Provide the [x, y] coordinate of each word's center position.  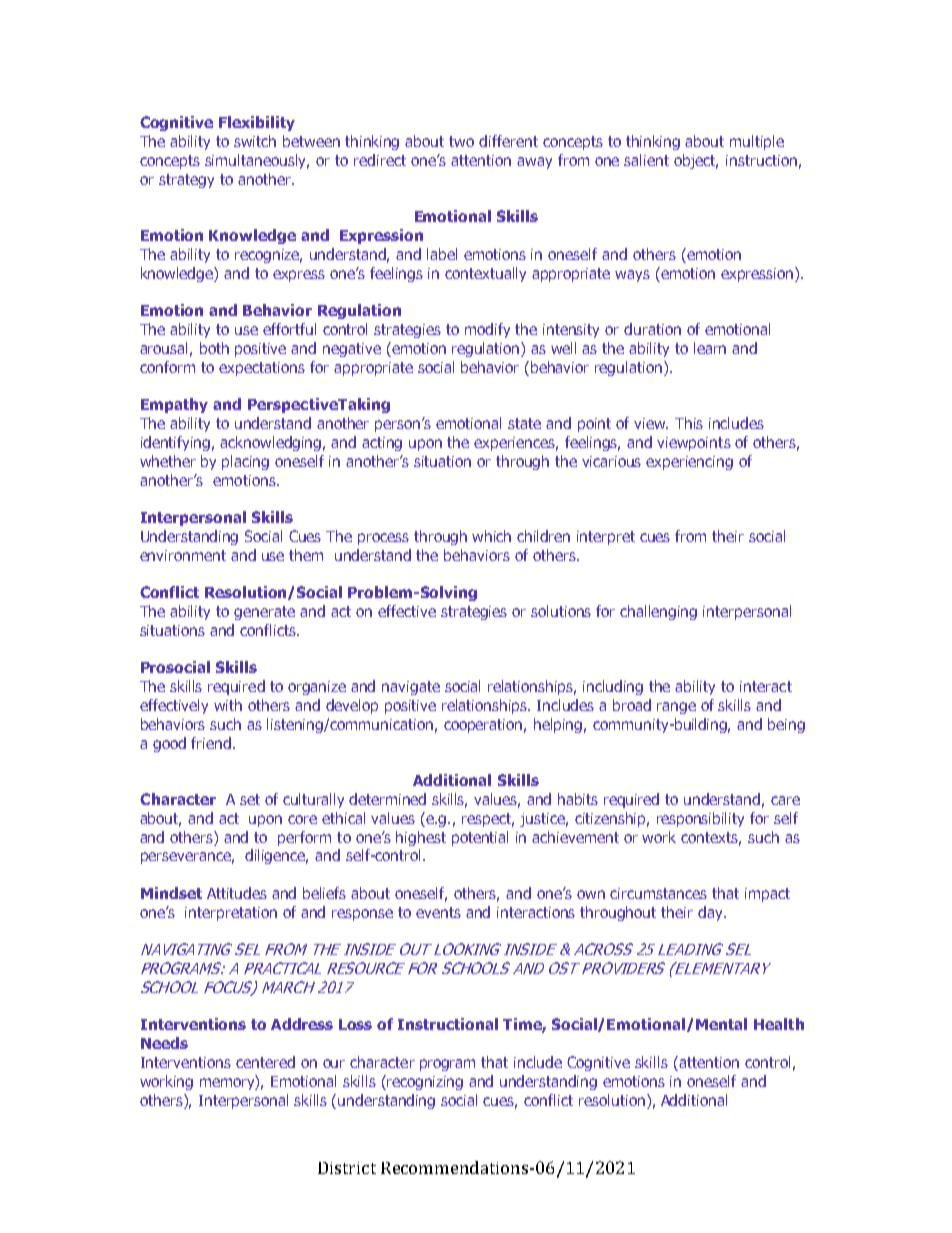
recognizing [424, 1082]
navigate [411, 688]
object [696, 161]
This [689, 423]
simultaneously [257, 161]
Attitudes [237, 893]
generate [264, 613]
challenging [658, 612]
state [524, 423]
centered [265, 1062]
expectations [262, 369]
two [461, 141]
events [438, 912]
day [711, 913]
